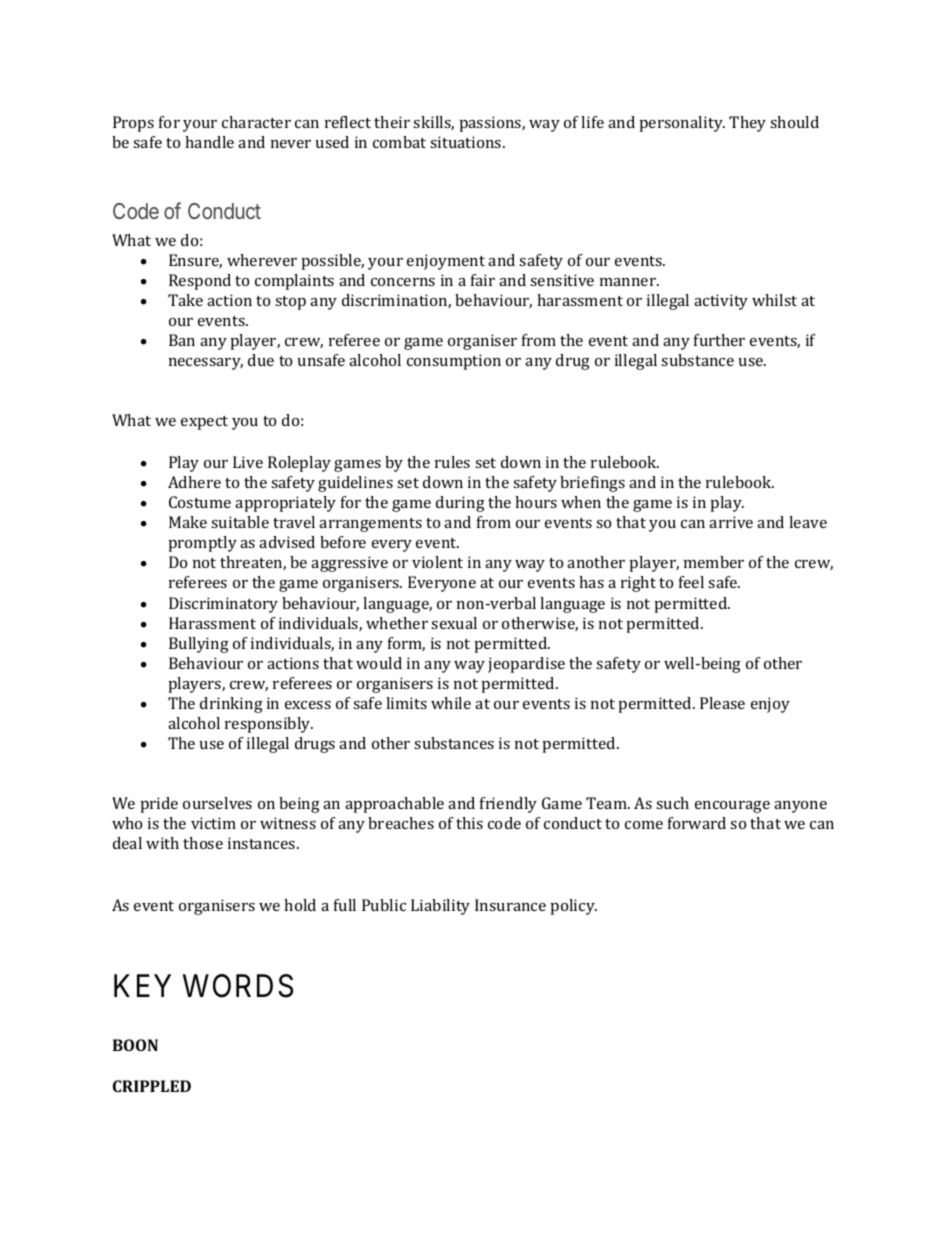  Describe the element at coordinates (440, 907) in the screenshot. I see `Liability` at that location.
